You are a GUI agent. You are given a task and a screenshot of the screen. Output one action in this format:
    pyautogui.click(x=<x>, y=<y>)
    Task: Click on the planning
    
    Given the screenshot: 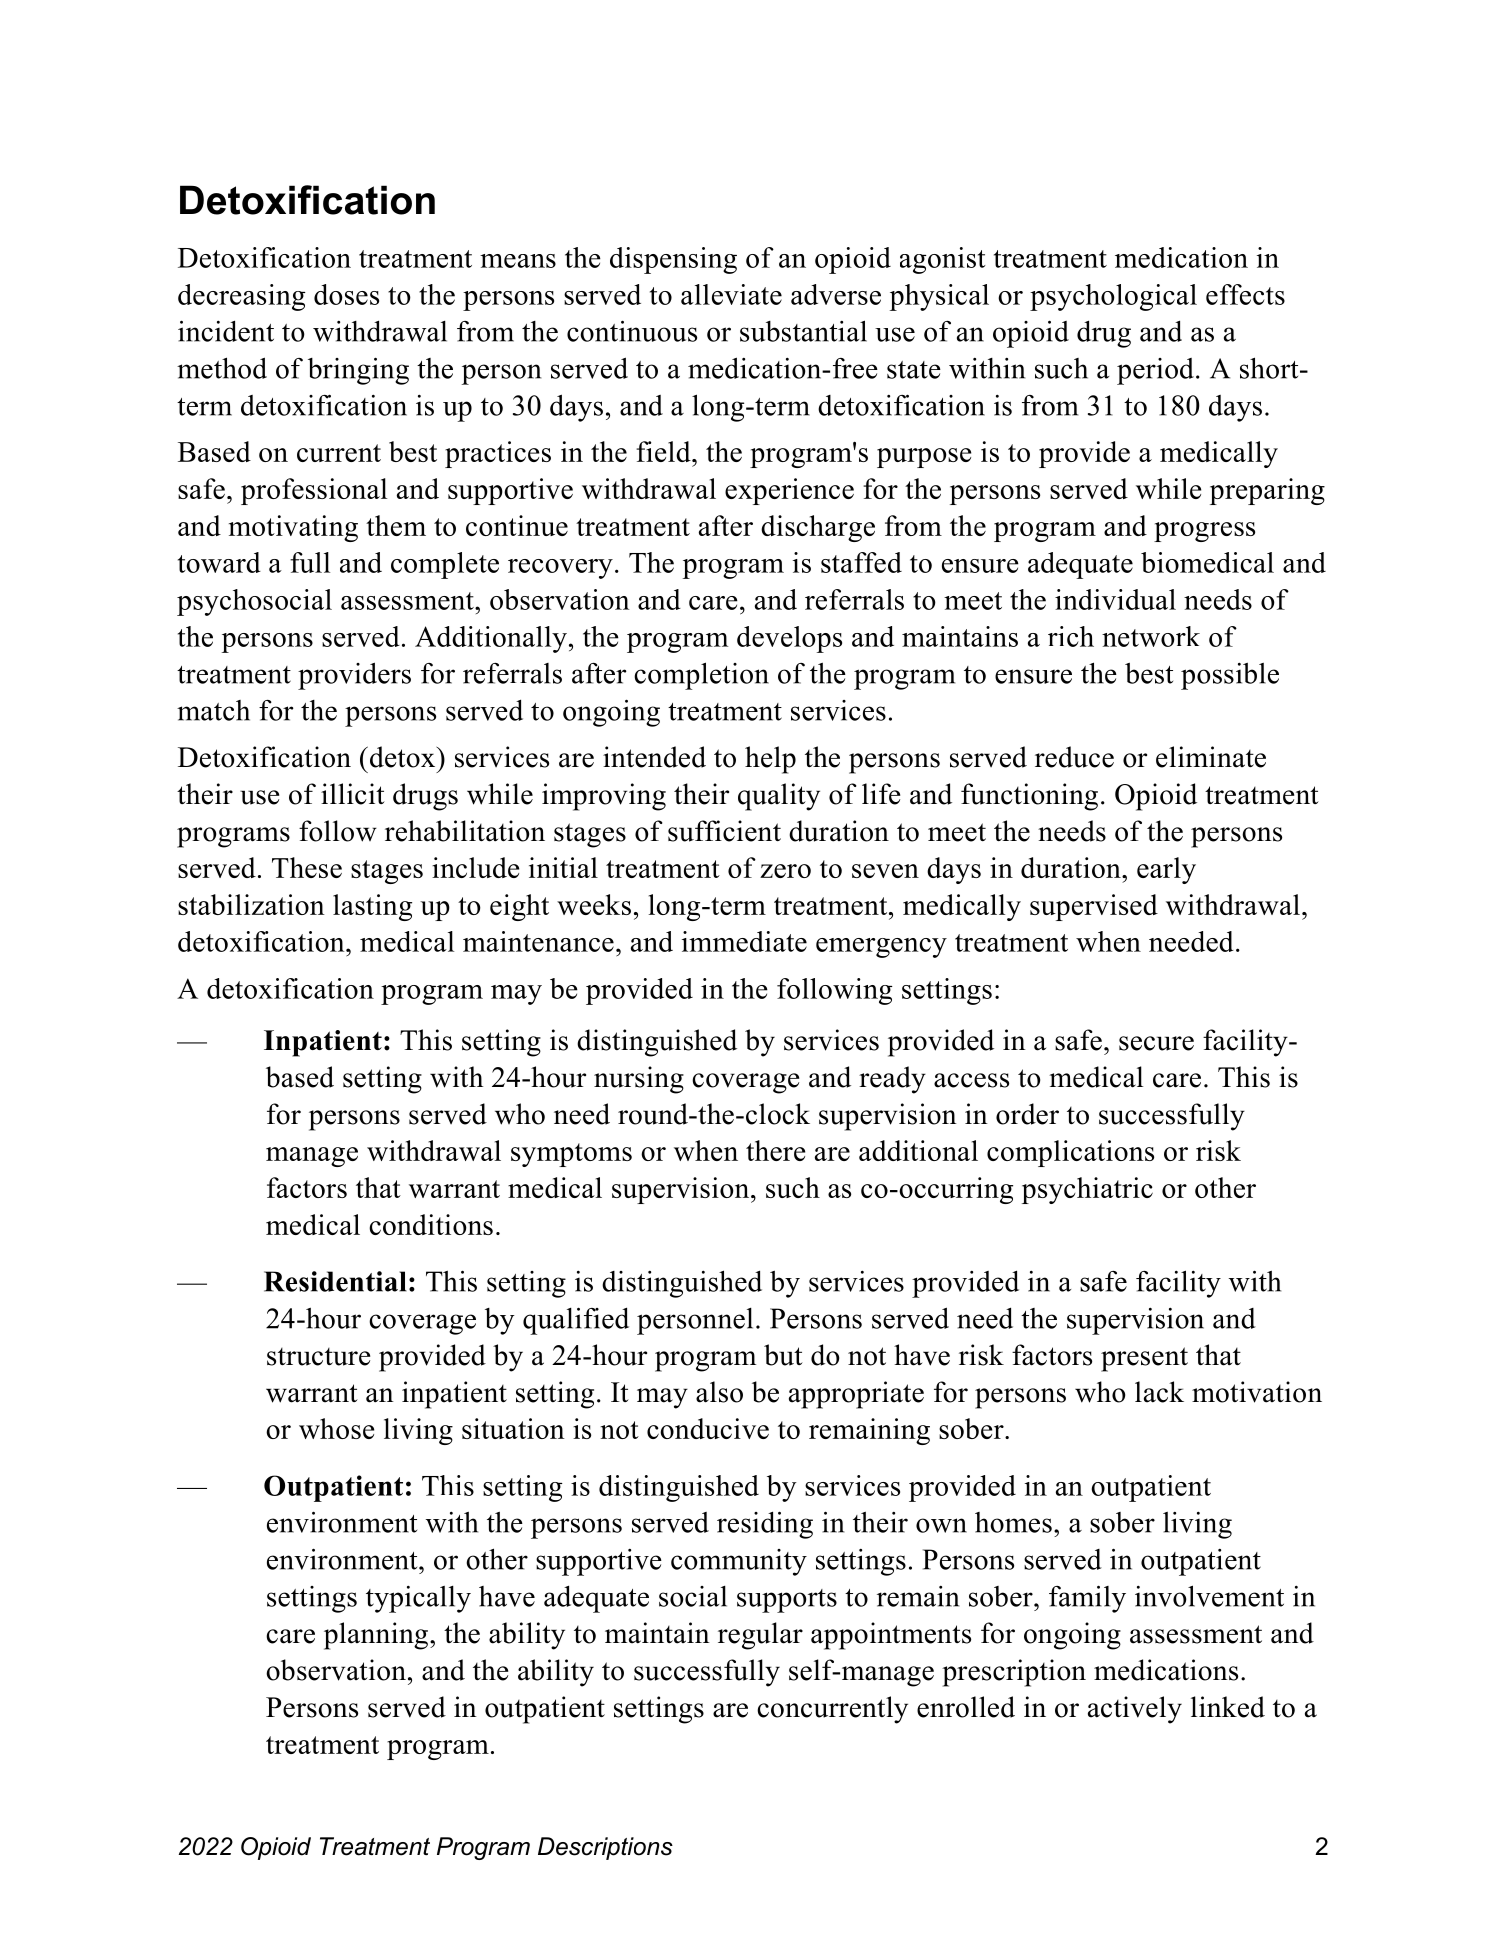 What is the action you would take?
    pyautogui.click(x=377, y=1636)
